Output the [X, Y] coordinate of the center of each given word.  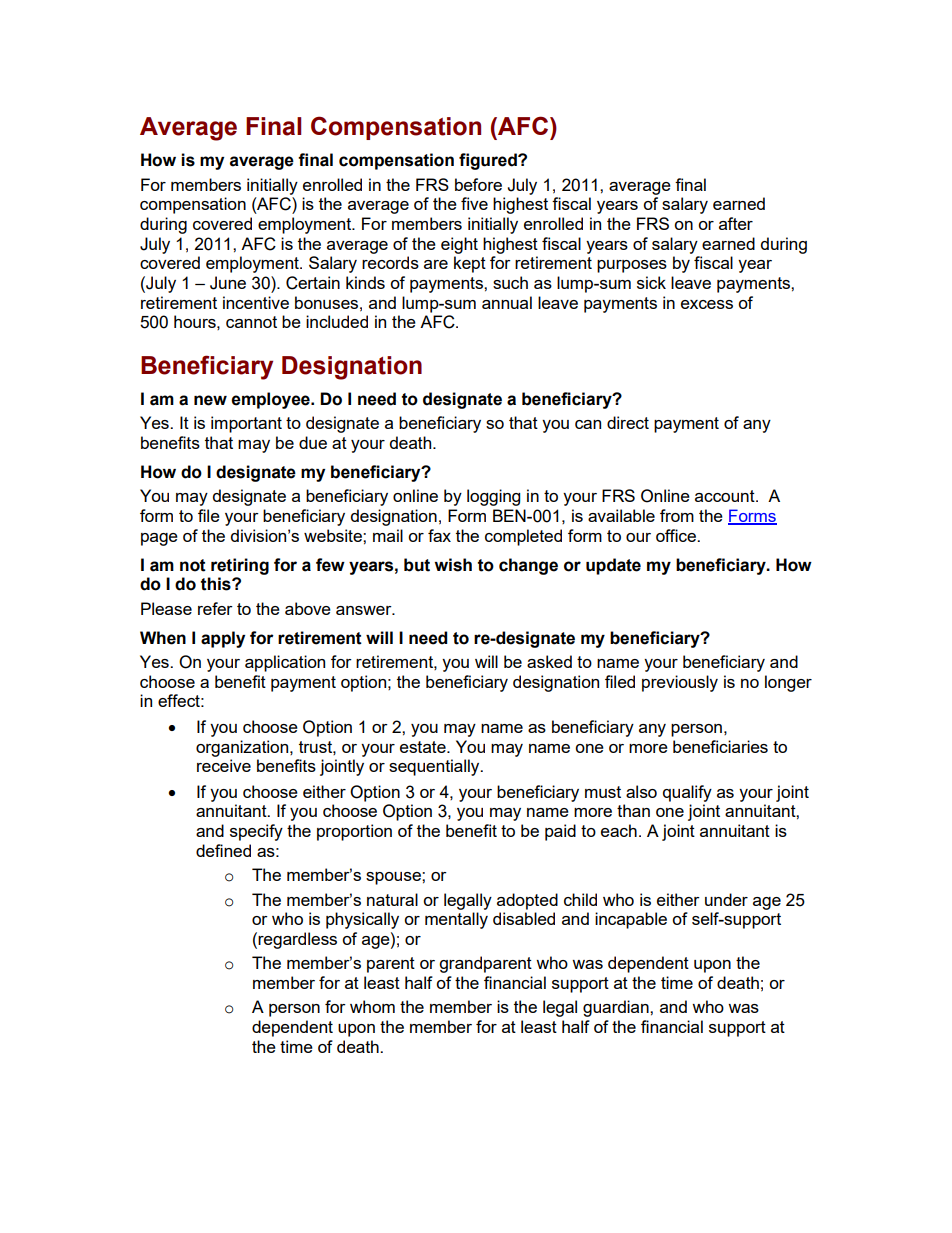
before [478, 184]
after [736, 223]
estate [424, 747]
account [726, 496]
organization [243, 748]
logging [493, 497]
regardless [297, 940]
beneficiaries [720, 746]
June [228, 283]
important [246, 424]
